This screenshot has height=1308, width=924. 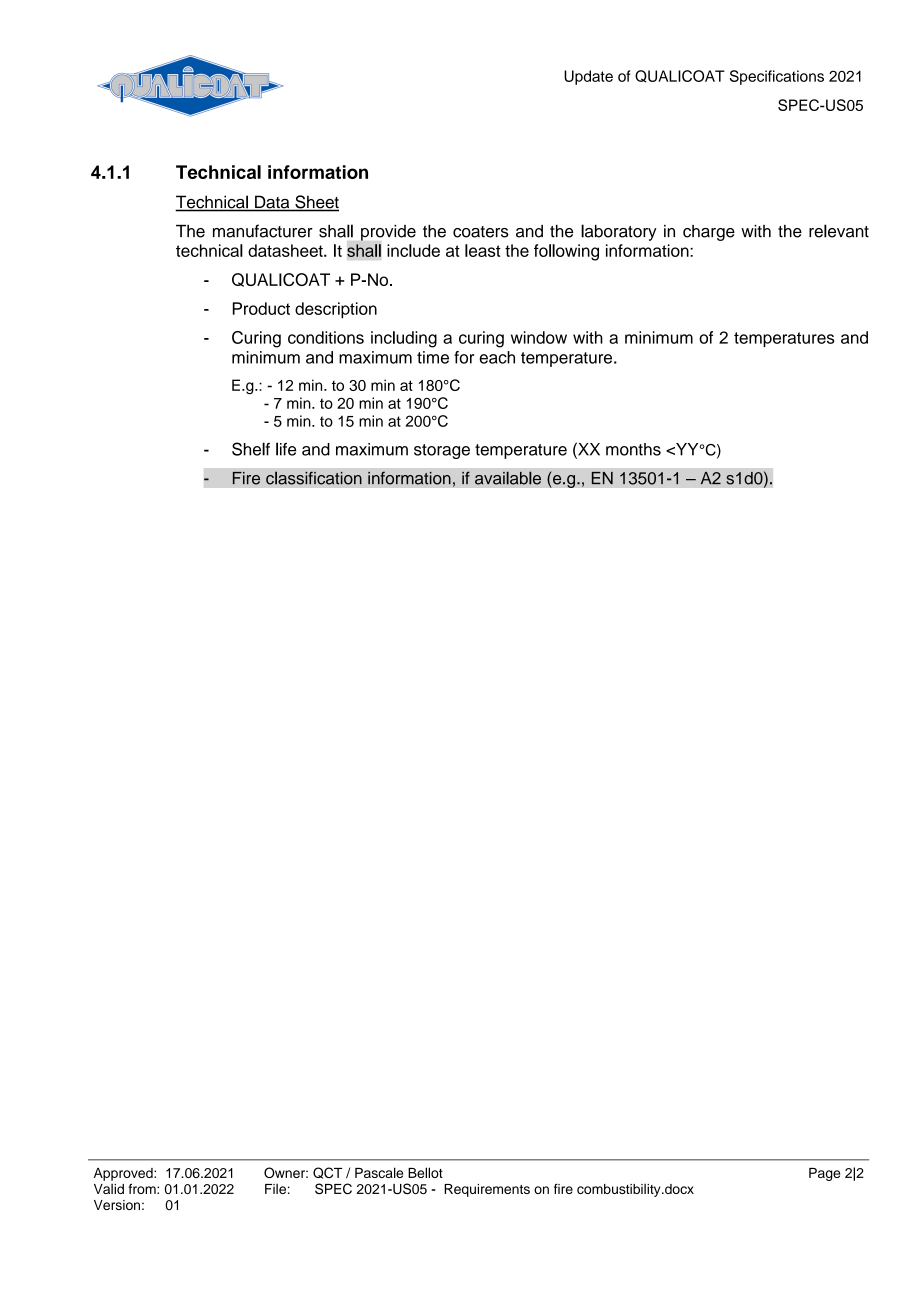 What do you see at coordinates (143, 1188) in the screenshot?
I see `from` at bounding box center [143, 1188].
